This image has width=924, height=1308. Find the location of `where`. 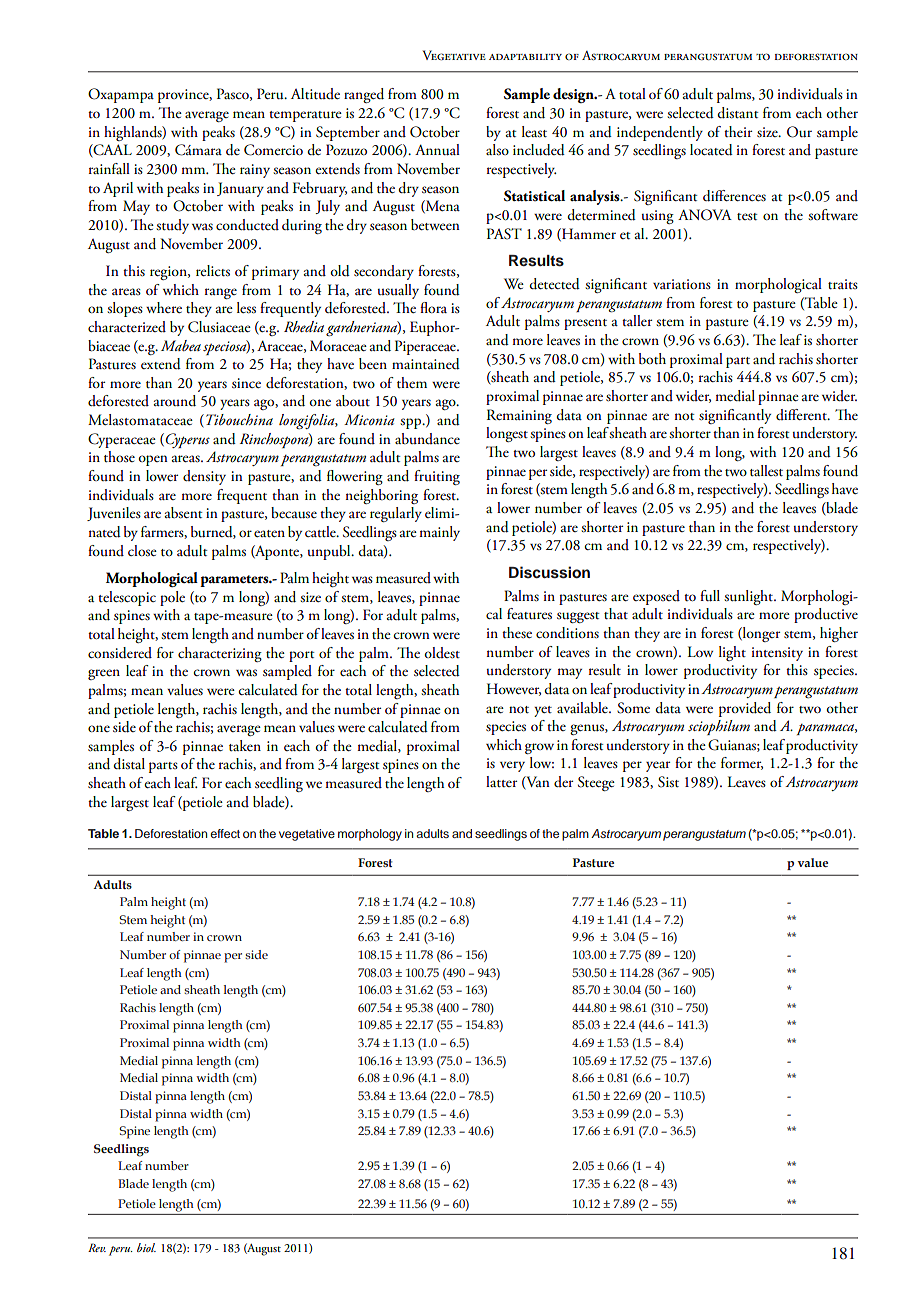

where is located at coordinates (164, 307).
